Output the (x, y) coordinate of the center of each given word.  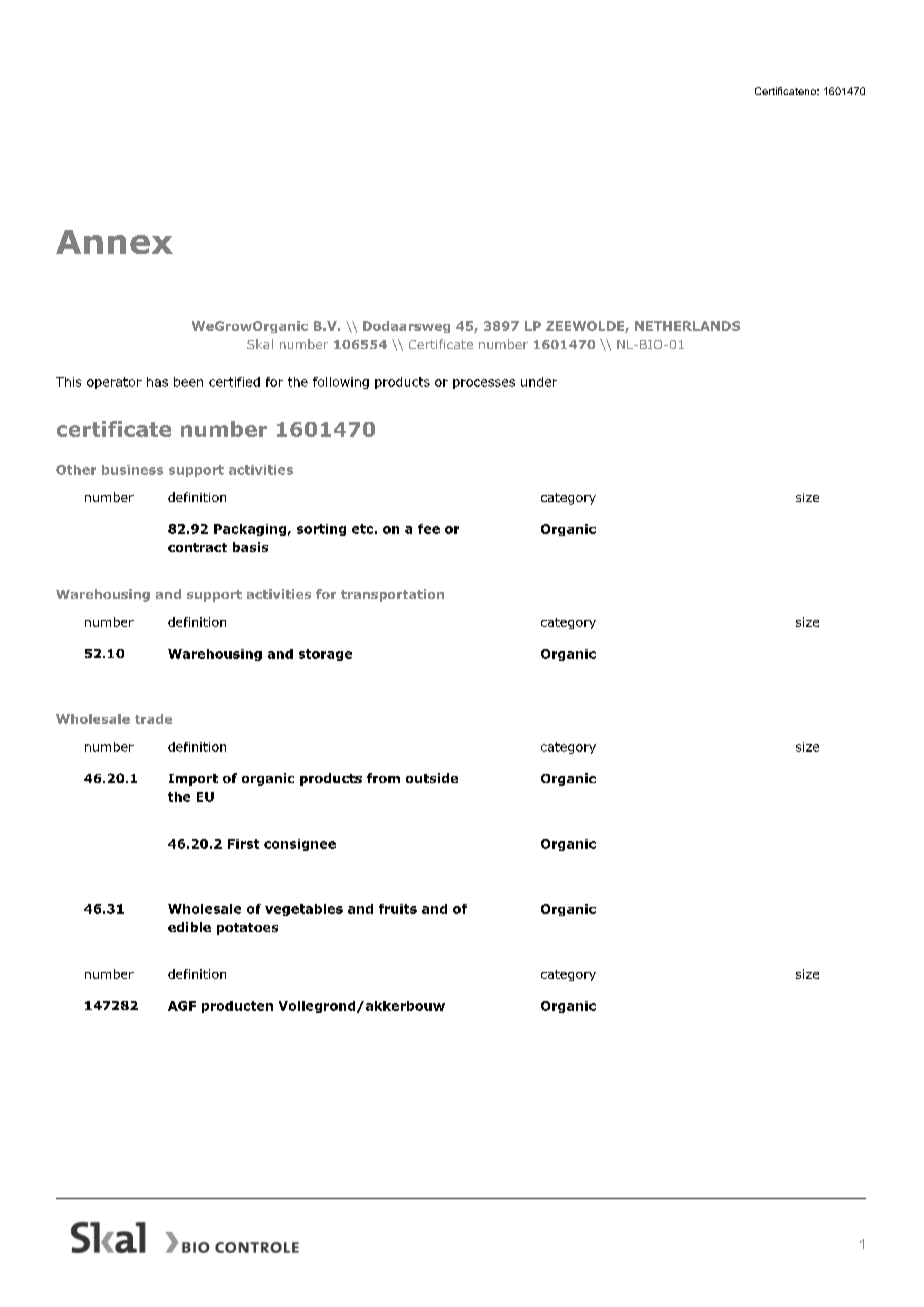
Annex (114, 242)
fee (429, 529)
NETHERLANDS (687, 326)
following (341, 383)
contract (197, 547)
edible (189, 927)
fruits (398, 909)
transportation (392, 595)
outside (432, 778)
